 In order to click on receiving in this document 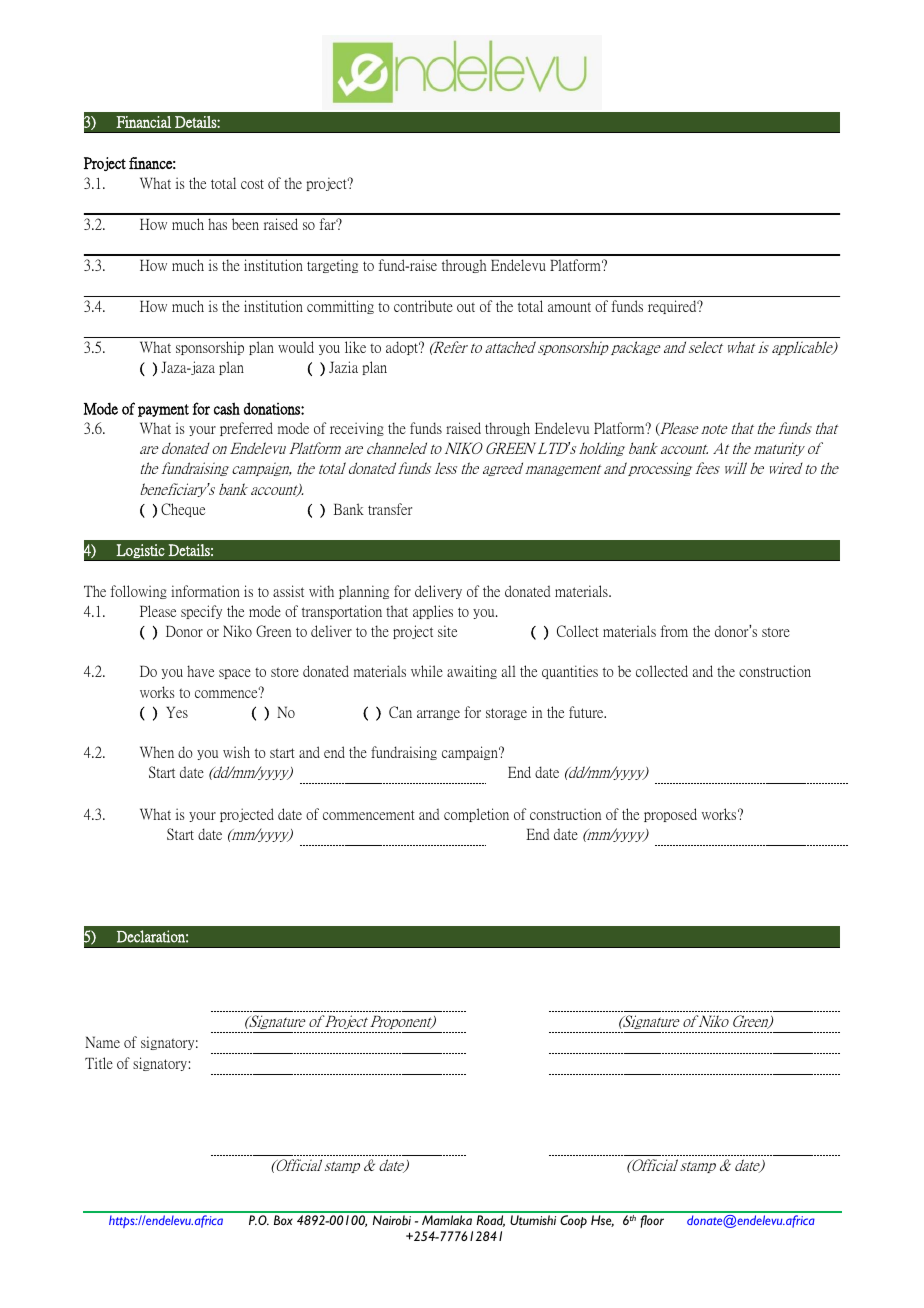, I will do `click(357, 429)`.
